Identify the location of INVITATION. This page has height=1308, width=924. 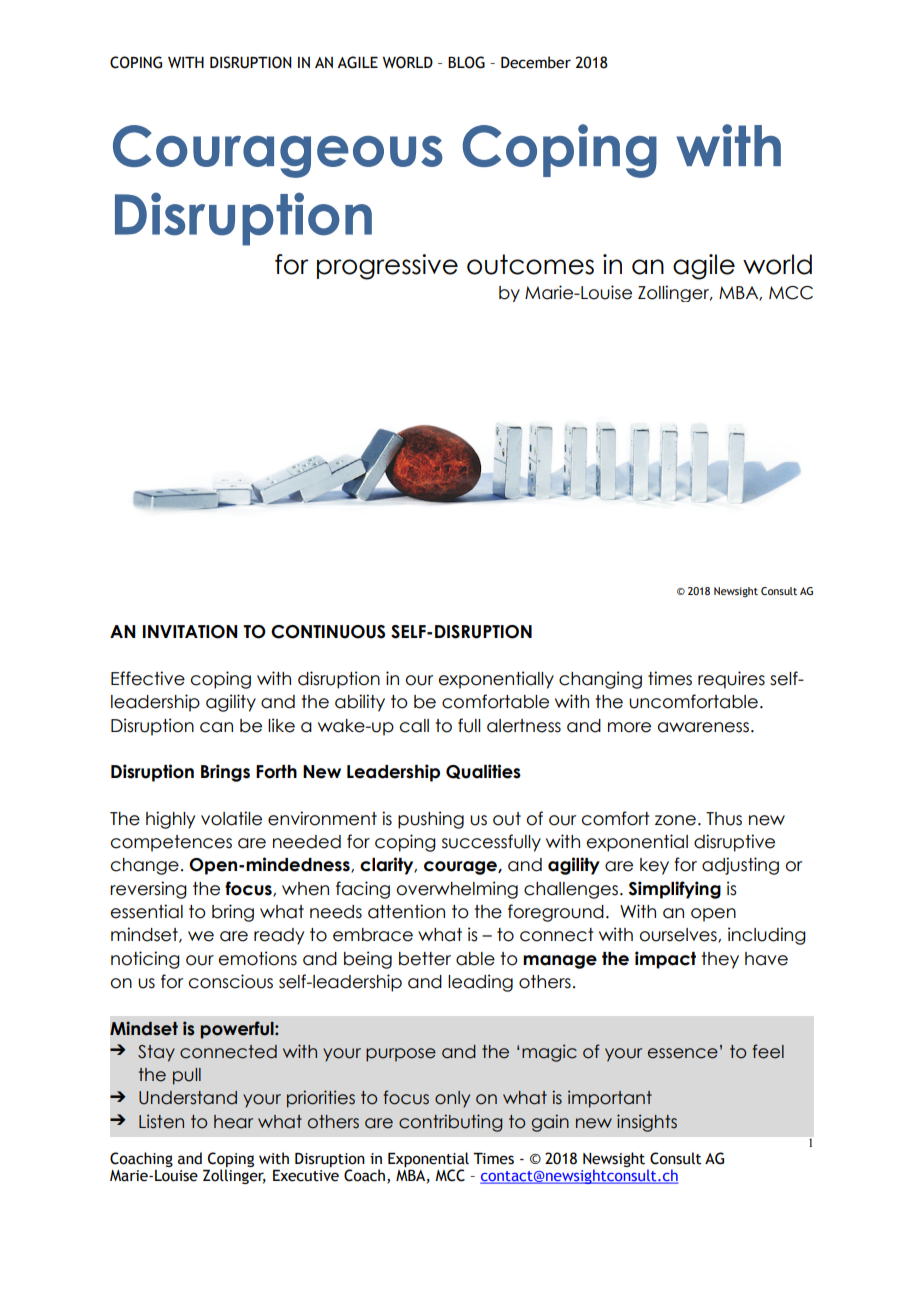
(190, 632).
